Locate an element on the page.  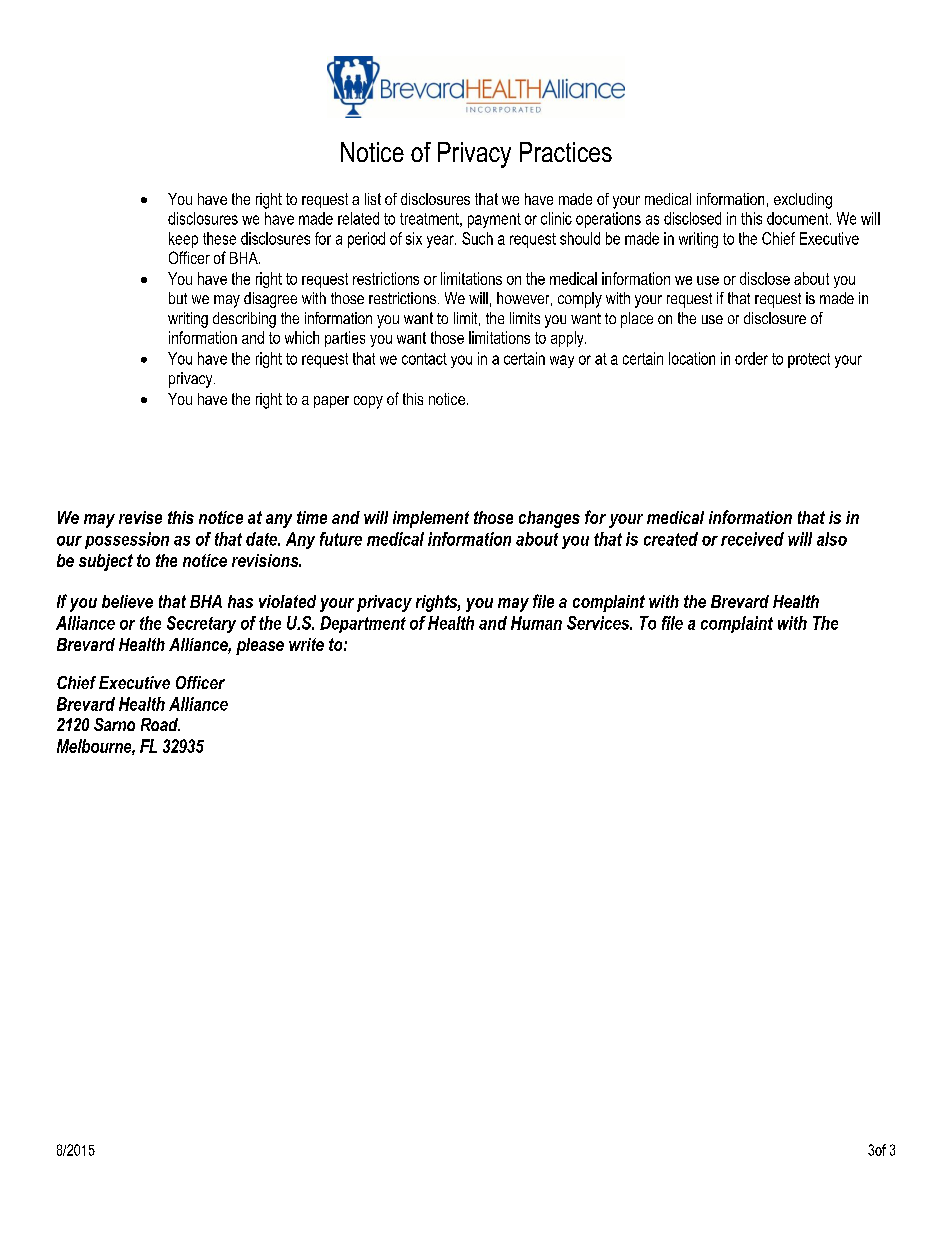
these is located at coordinates (219, 238).
